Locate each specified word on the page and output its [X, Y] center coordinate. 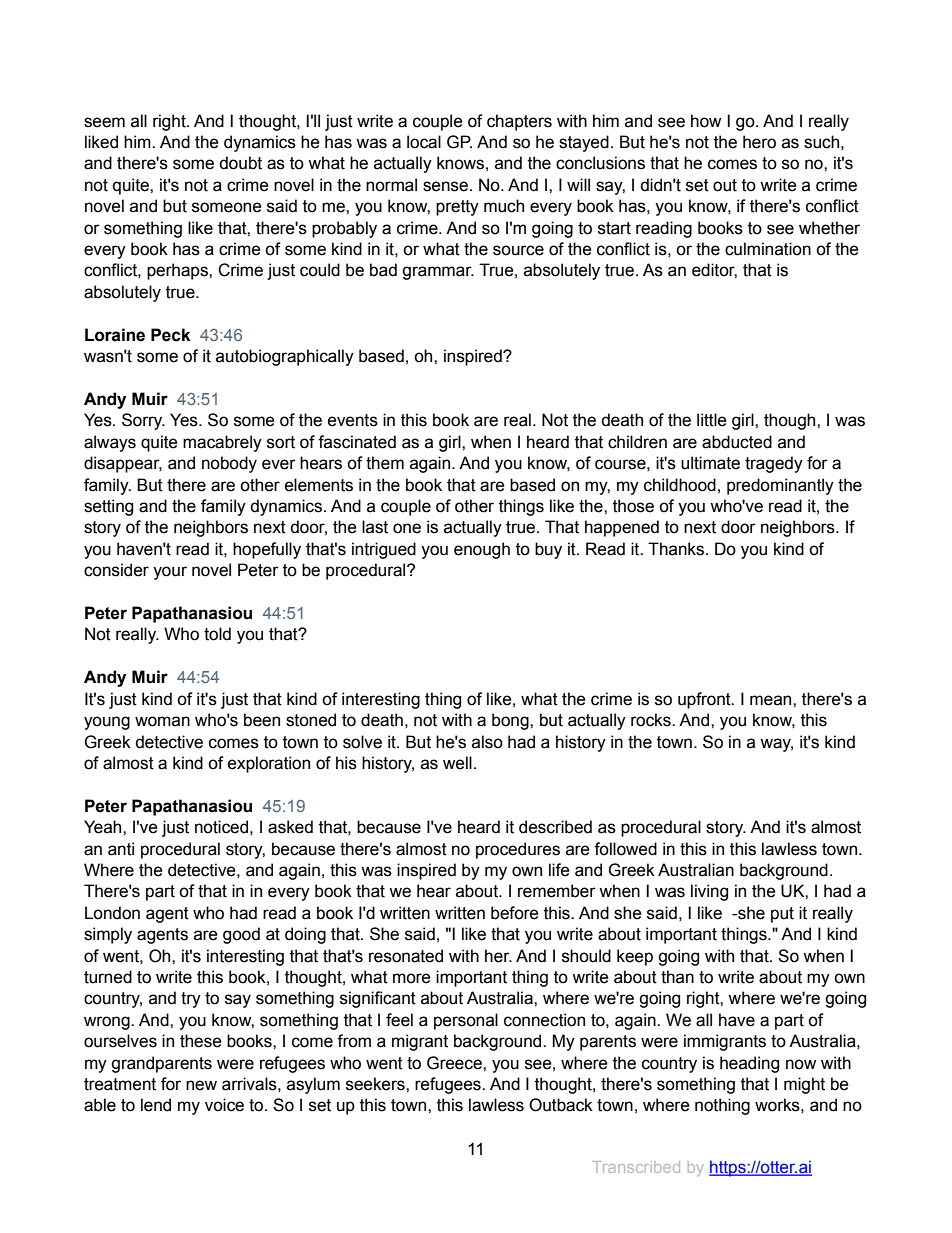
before [515, 913]
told [217, 634]
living [709, 892]
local [424, 142]
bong [511, 721]
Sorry [143, 421]
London [112, 913]
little [712, 420]
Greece [455, 1063]
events [353, 420]
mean [772, 700]
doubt [240, 163]
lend [156, 1105]
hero [759, 142]
